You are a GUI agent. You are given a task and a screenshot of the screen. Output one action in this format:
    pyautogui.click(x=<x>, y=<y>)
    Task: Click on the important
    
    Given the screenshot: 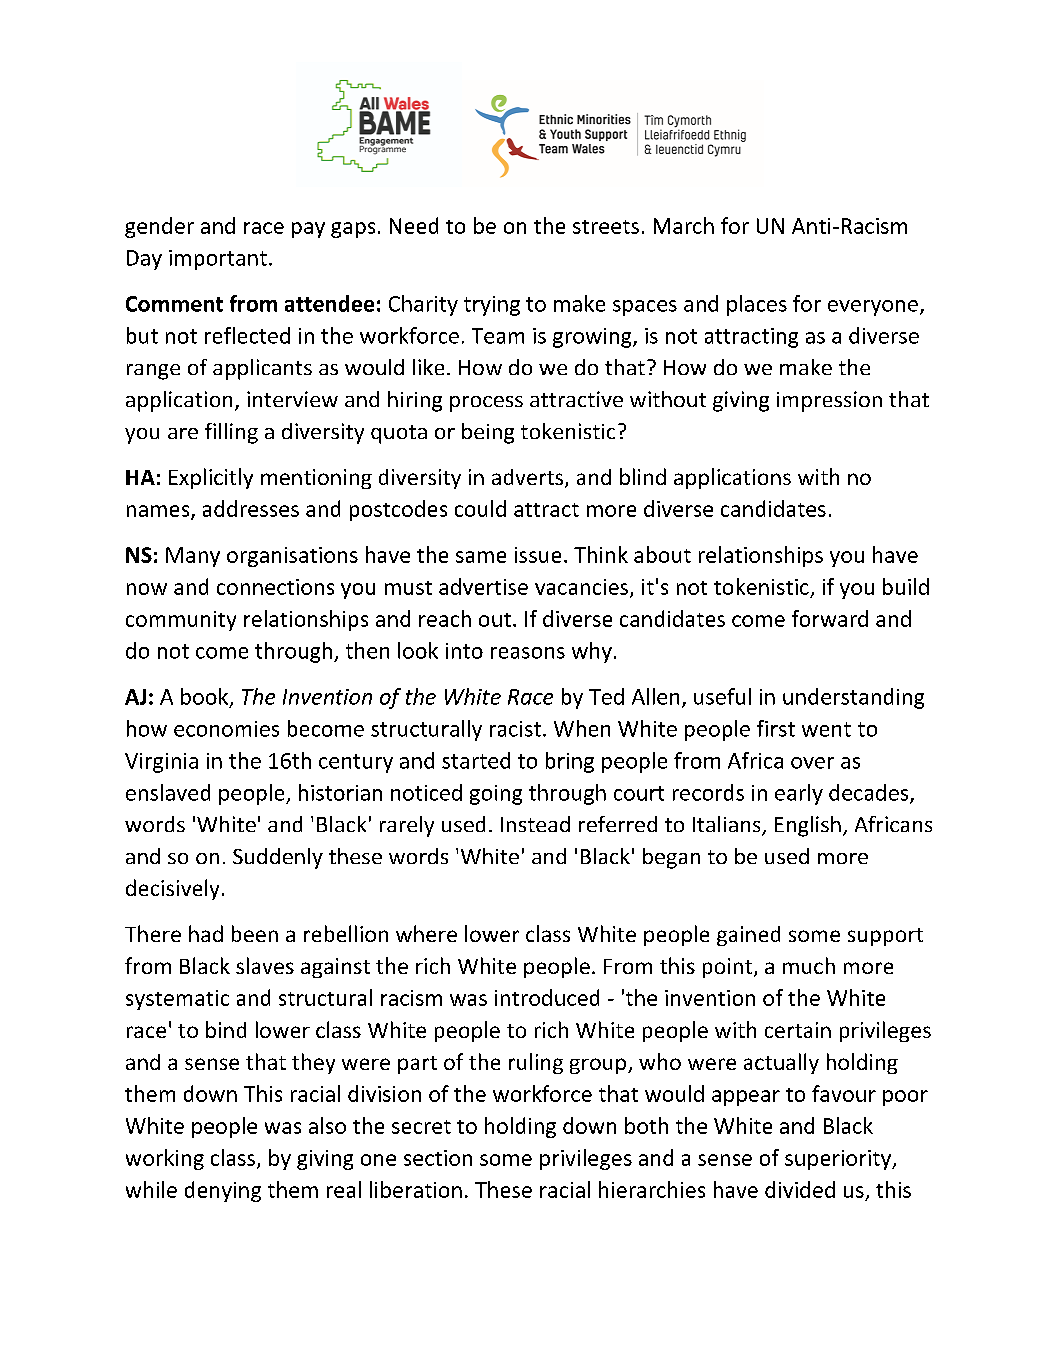 What is the action you would take?
    pyautogui.click(x=218, y=260)
